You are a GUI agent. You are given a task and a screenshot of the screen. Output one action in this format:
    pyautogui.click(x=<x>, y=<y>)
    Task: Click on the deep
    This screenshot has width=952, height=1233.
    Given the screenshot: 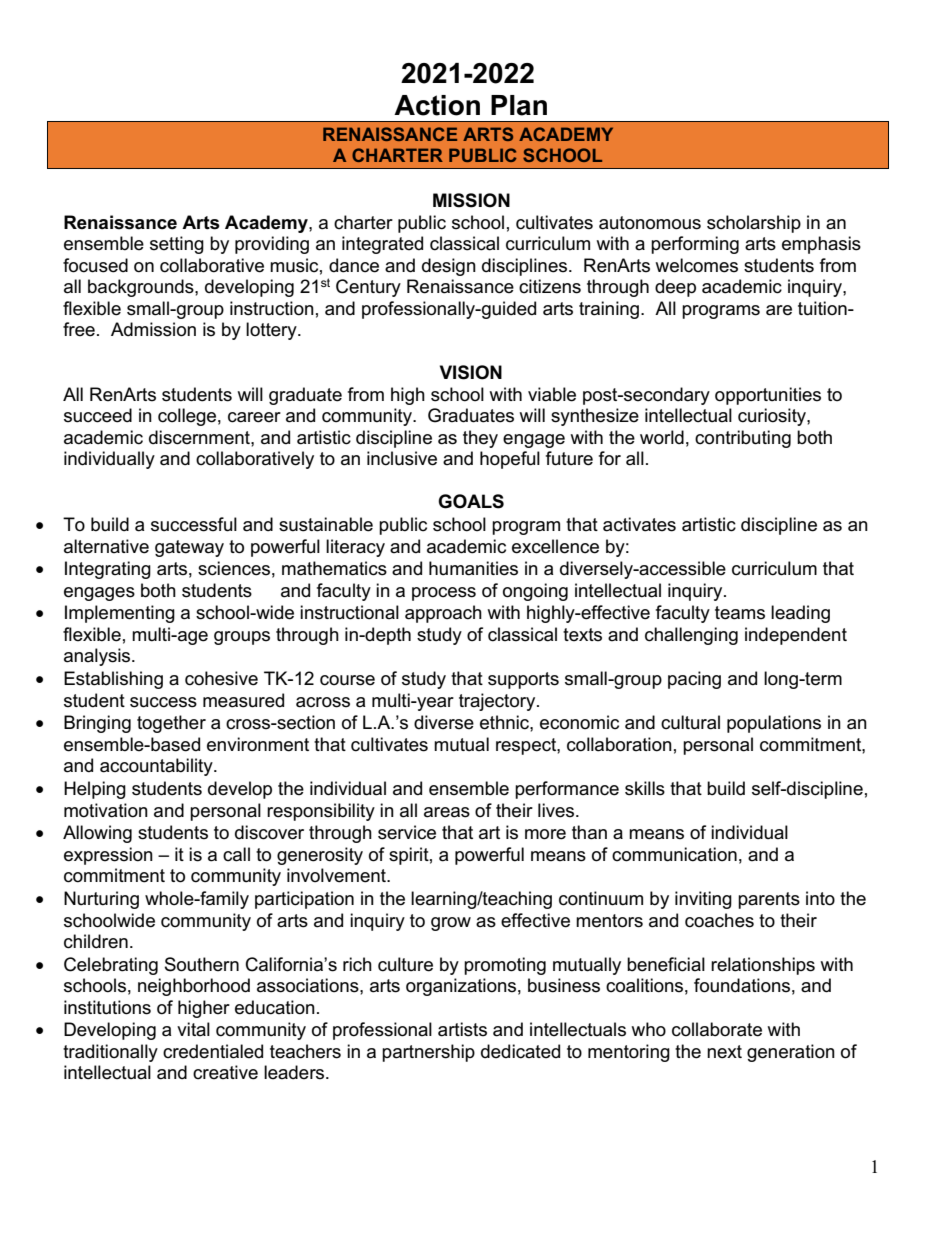 What is the action you would take?
    pyautogui.click(x=675, y=288)
